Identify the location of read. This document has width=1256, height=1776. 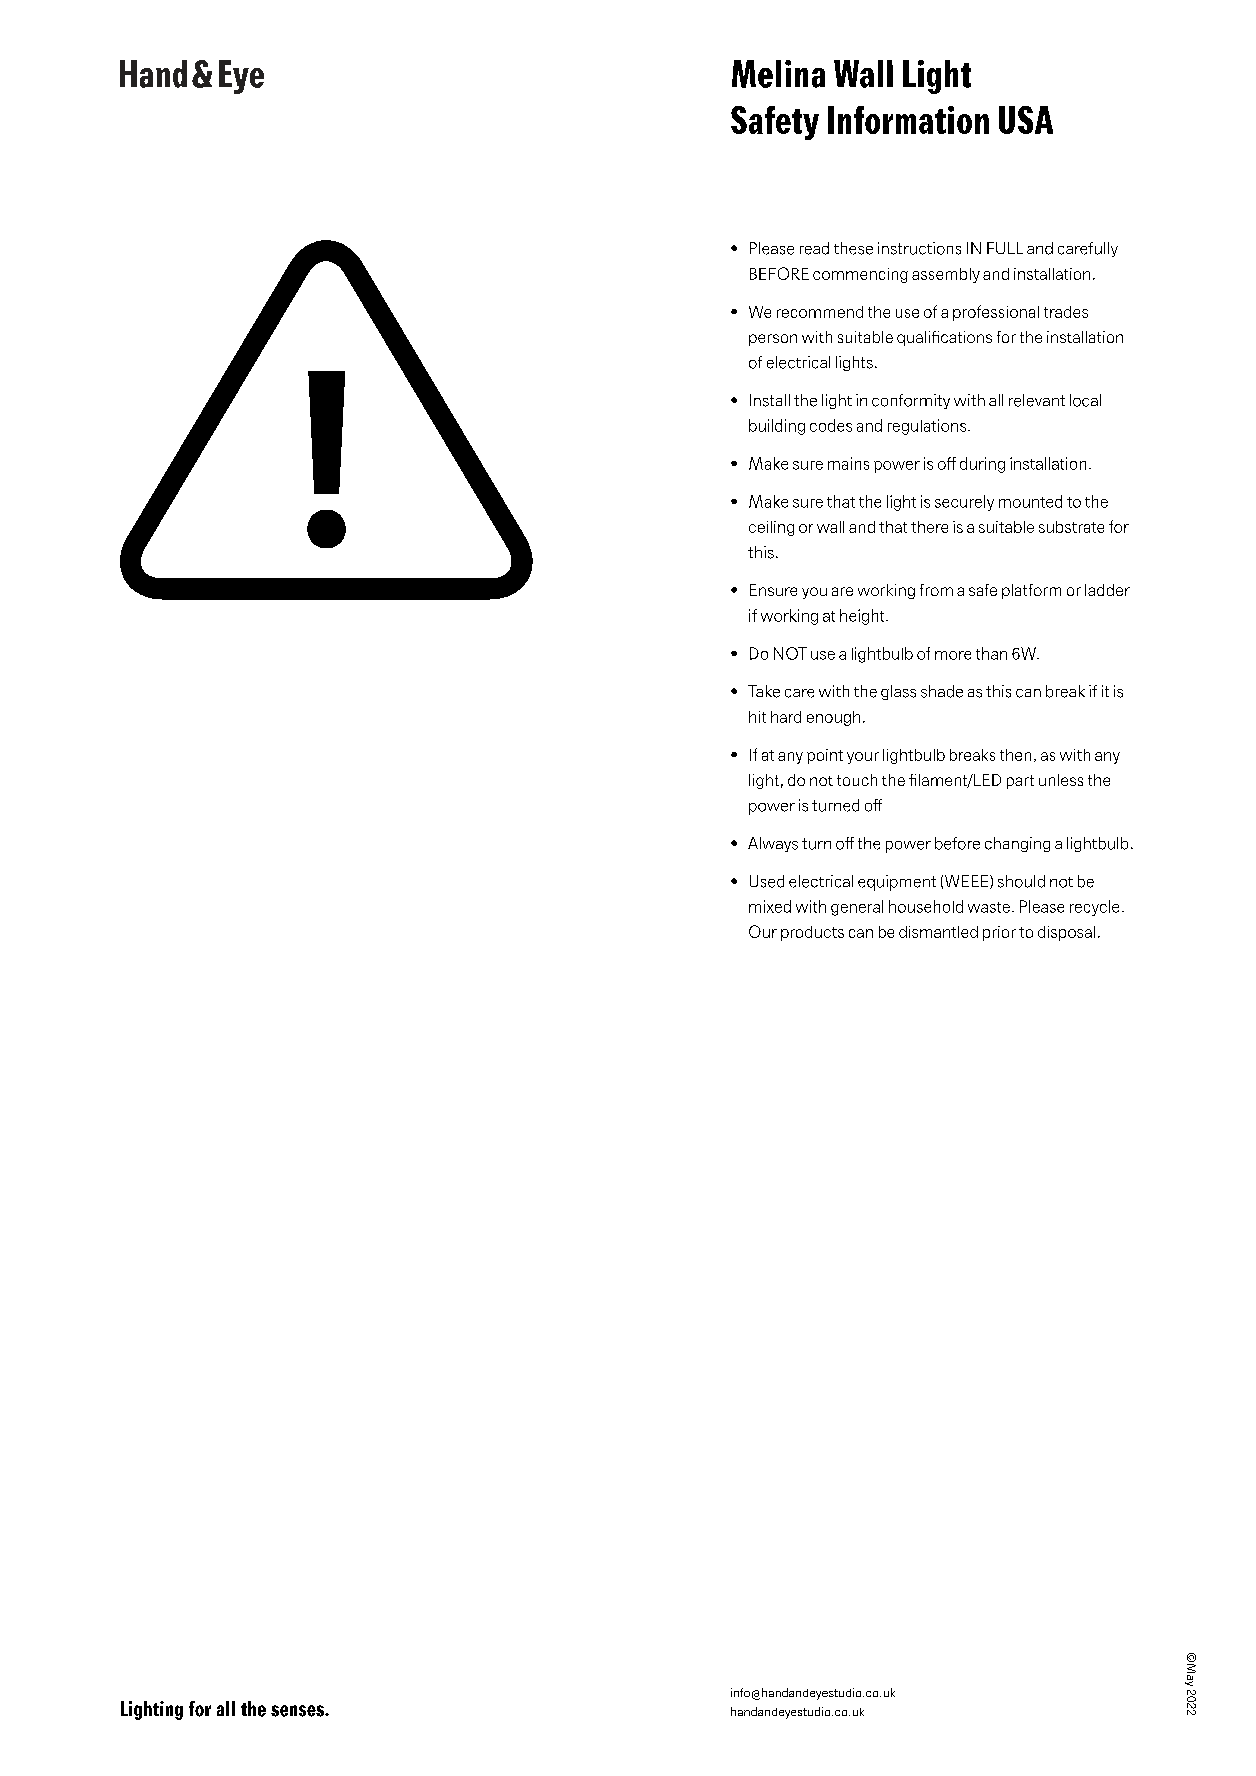
(814, 248).
